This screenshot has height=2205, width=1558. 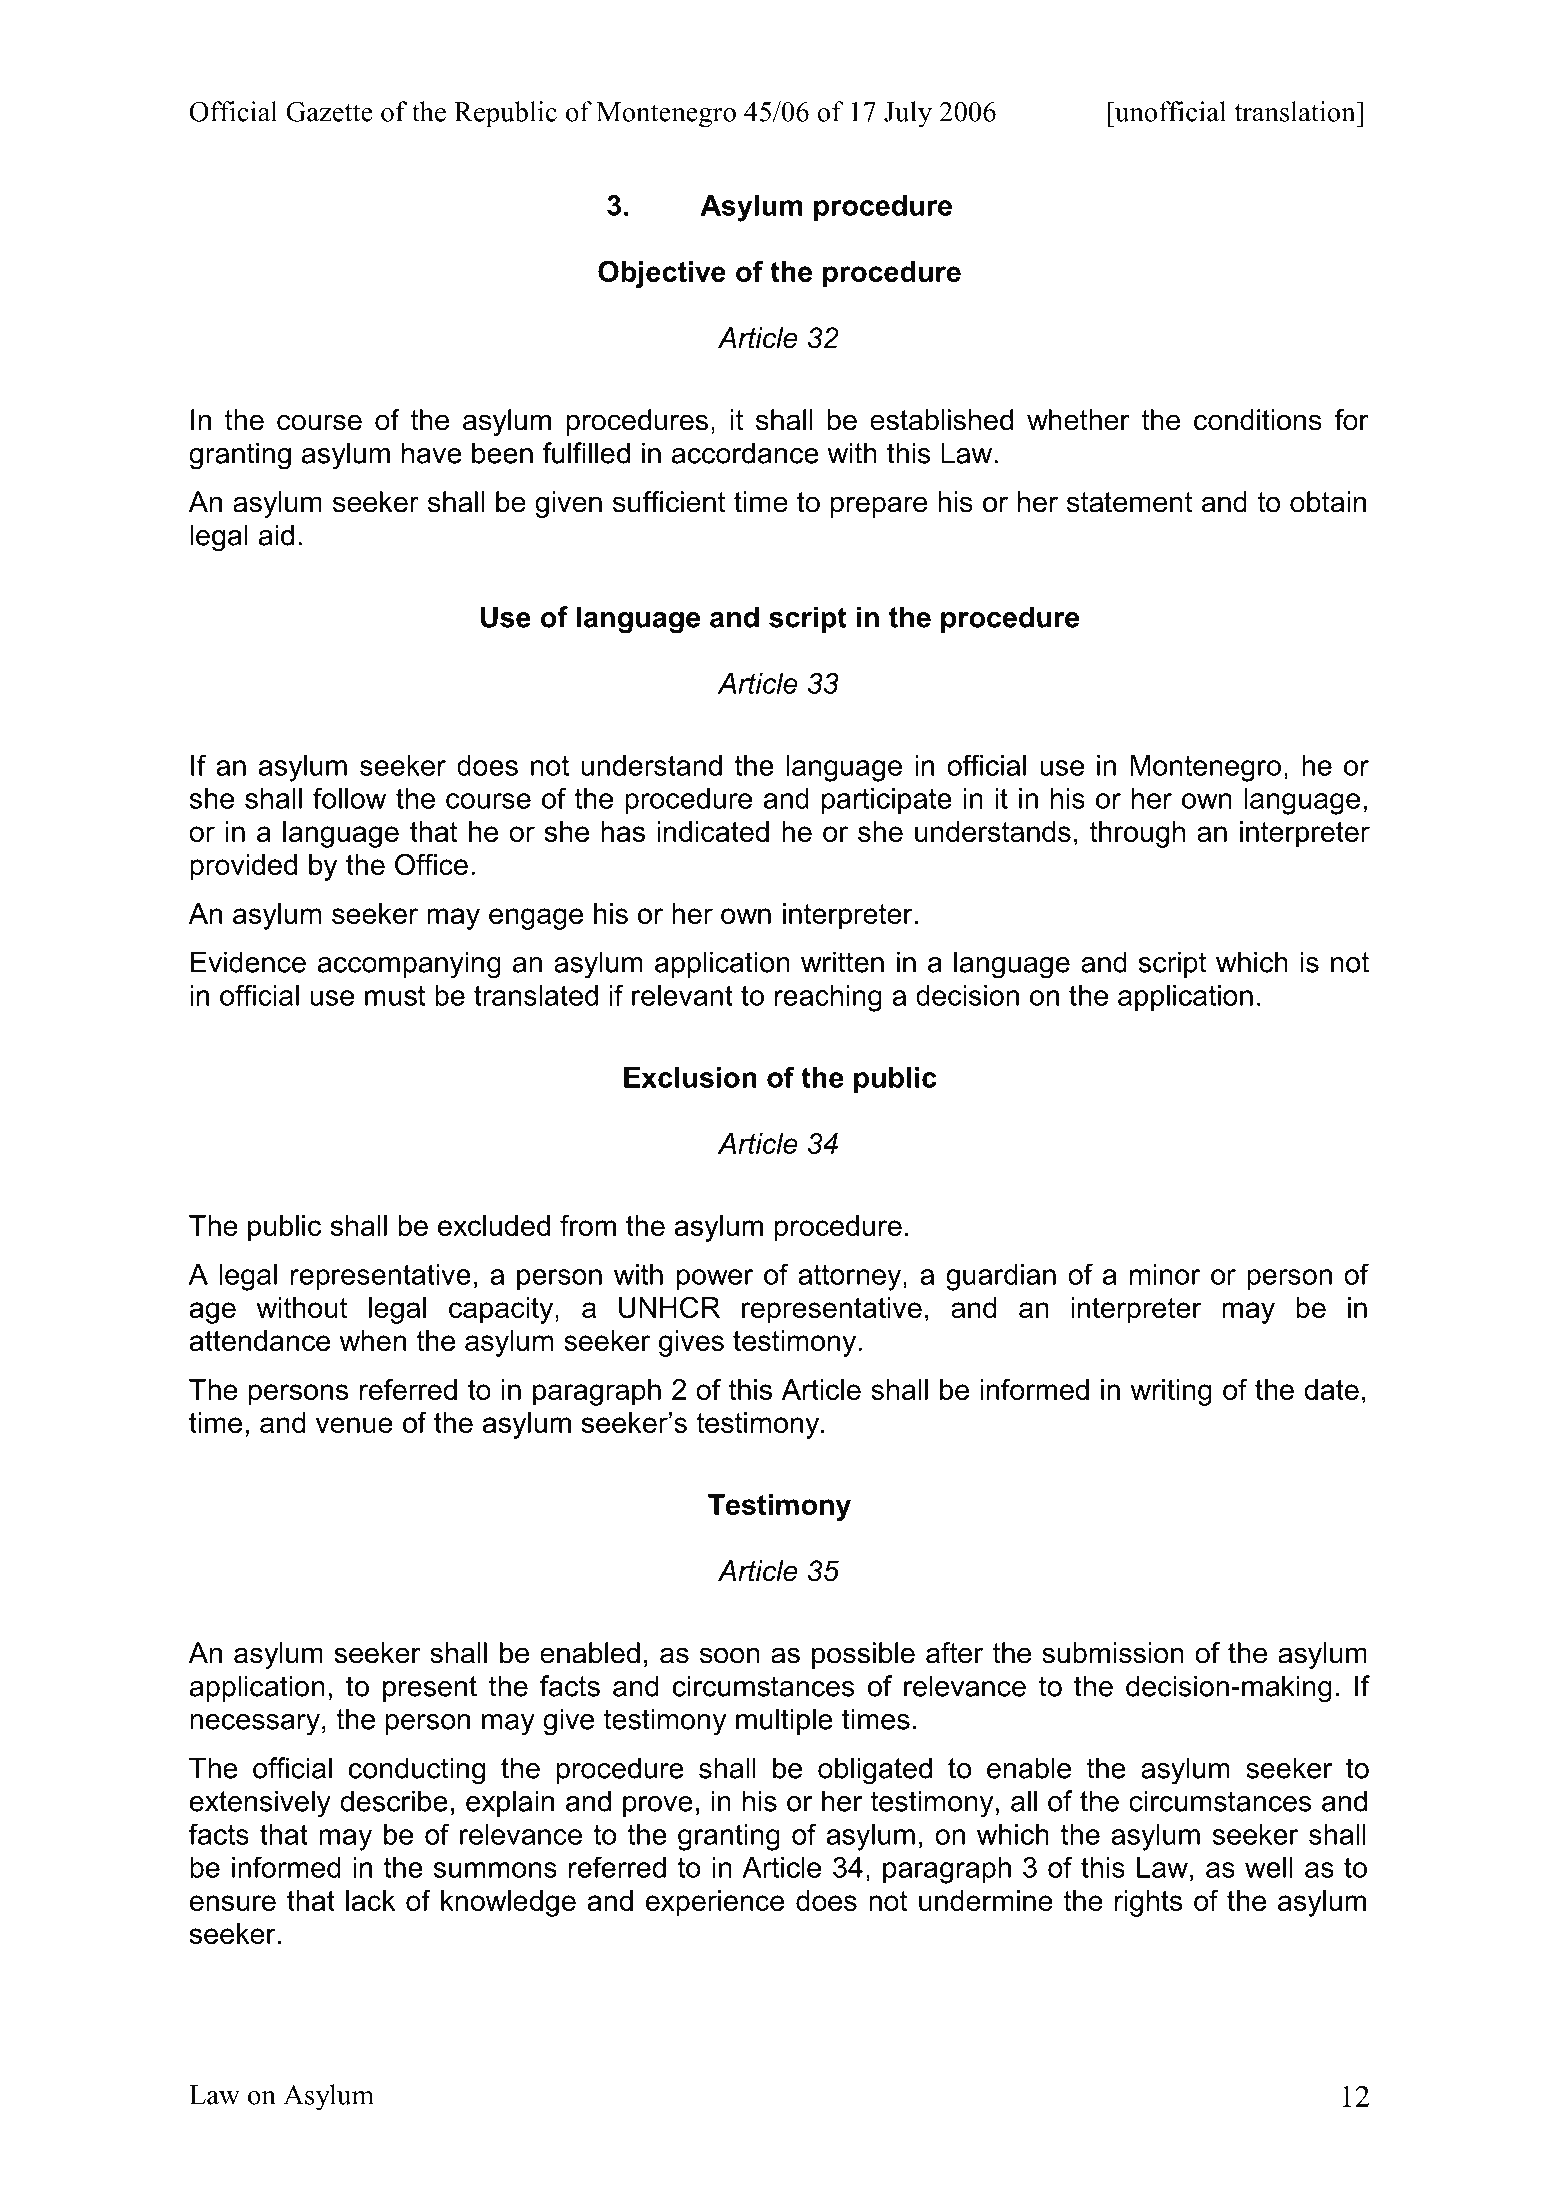 I want to click on translation, so click(x=1296, y=111).
